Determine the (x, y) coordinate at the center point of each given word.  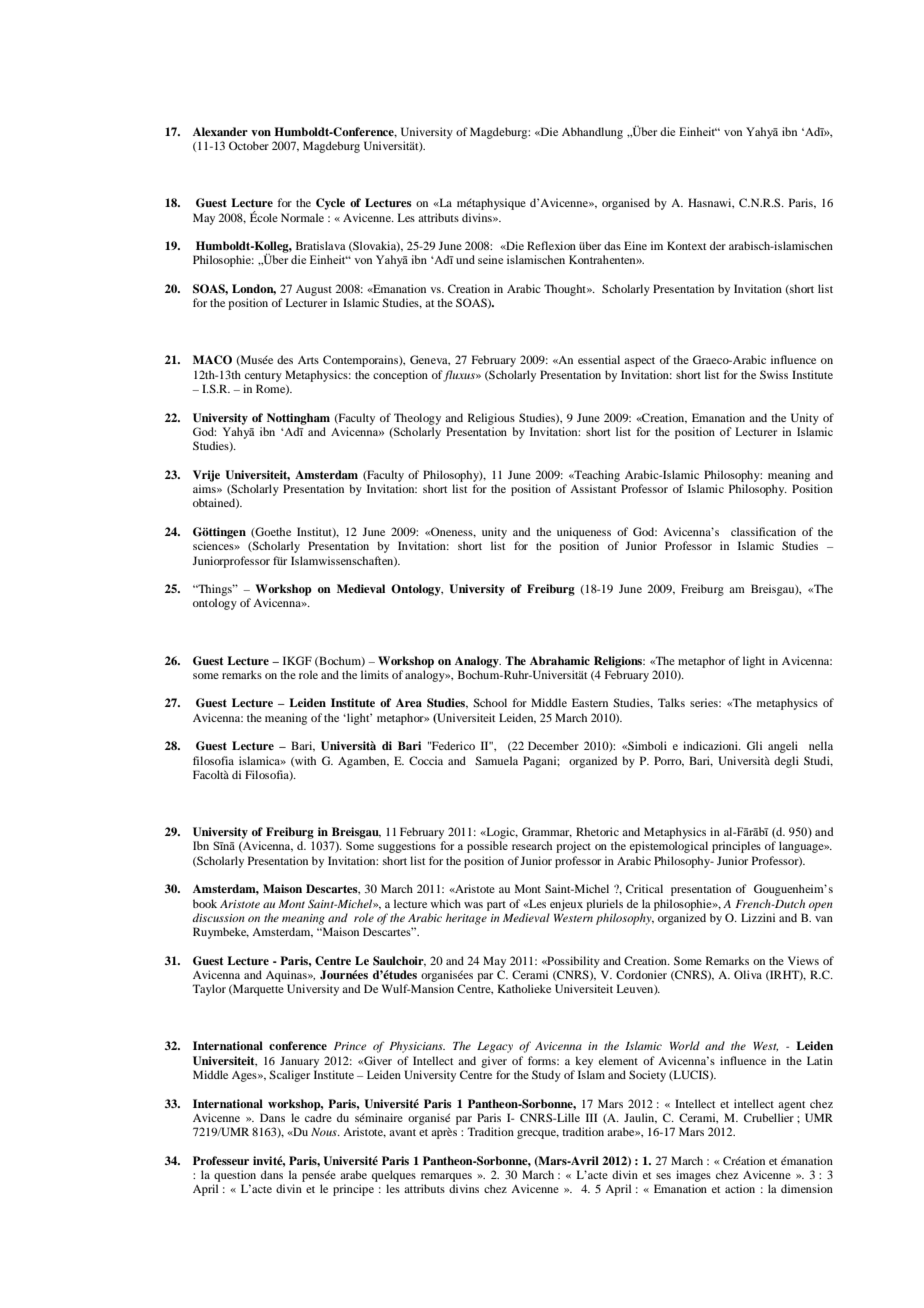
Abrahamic (560, 660)
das (612, 245)
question (235, 1176)
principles (736, 847)
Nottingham (298, 419)
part (496, 906)
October (249, 145)
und (465, 259)
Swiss (774, 374)
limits (375, 674)
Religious (491, 419)
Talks (671, 702)
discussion (218, 917)
